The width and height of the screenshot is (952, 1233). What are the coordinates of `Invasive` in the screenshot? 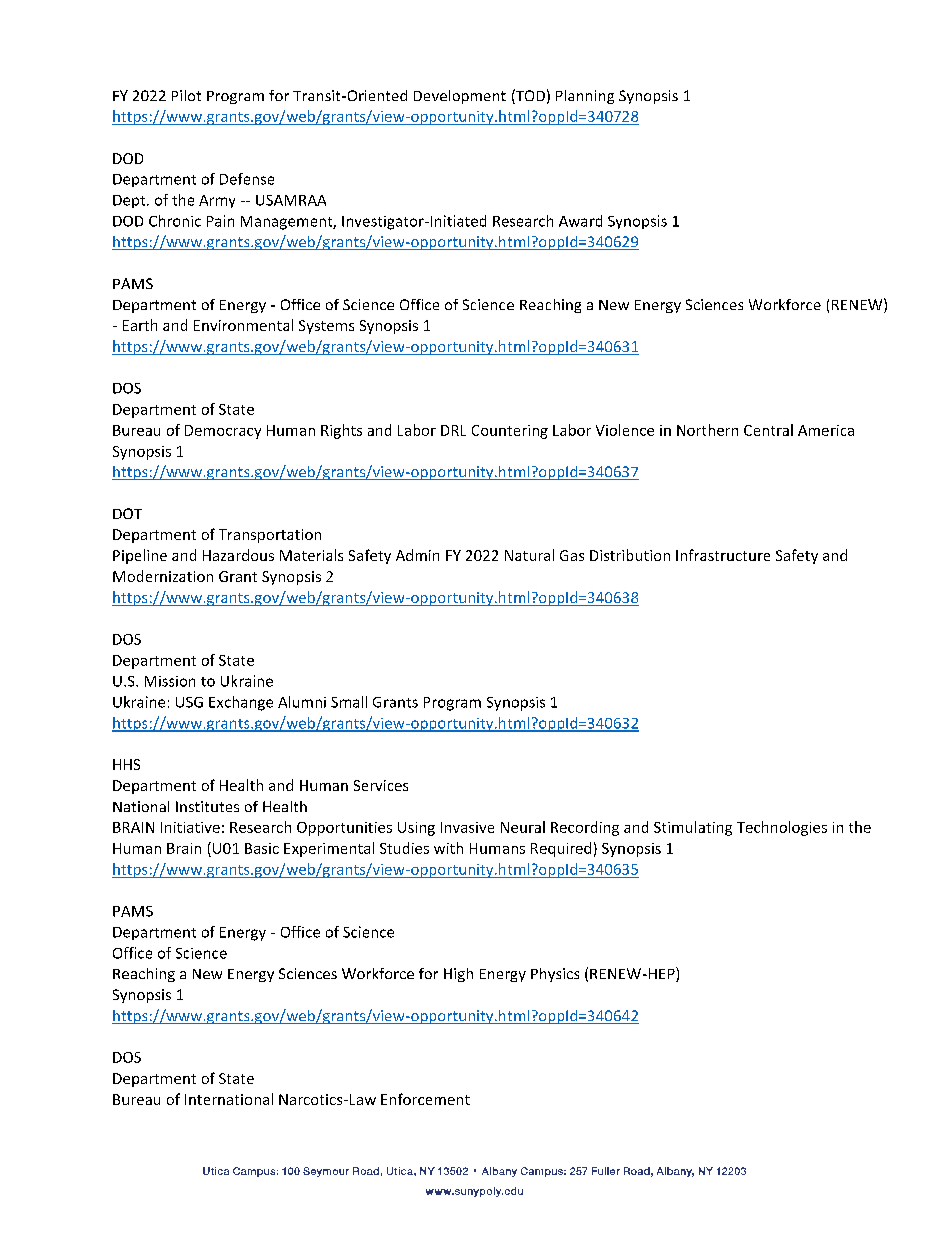 It's located at (467, 827).
